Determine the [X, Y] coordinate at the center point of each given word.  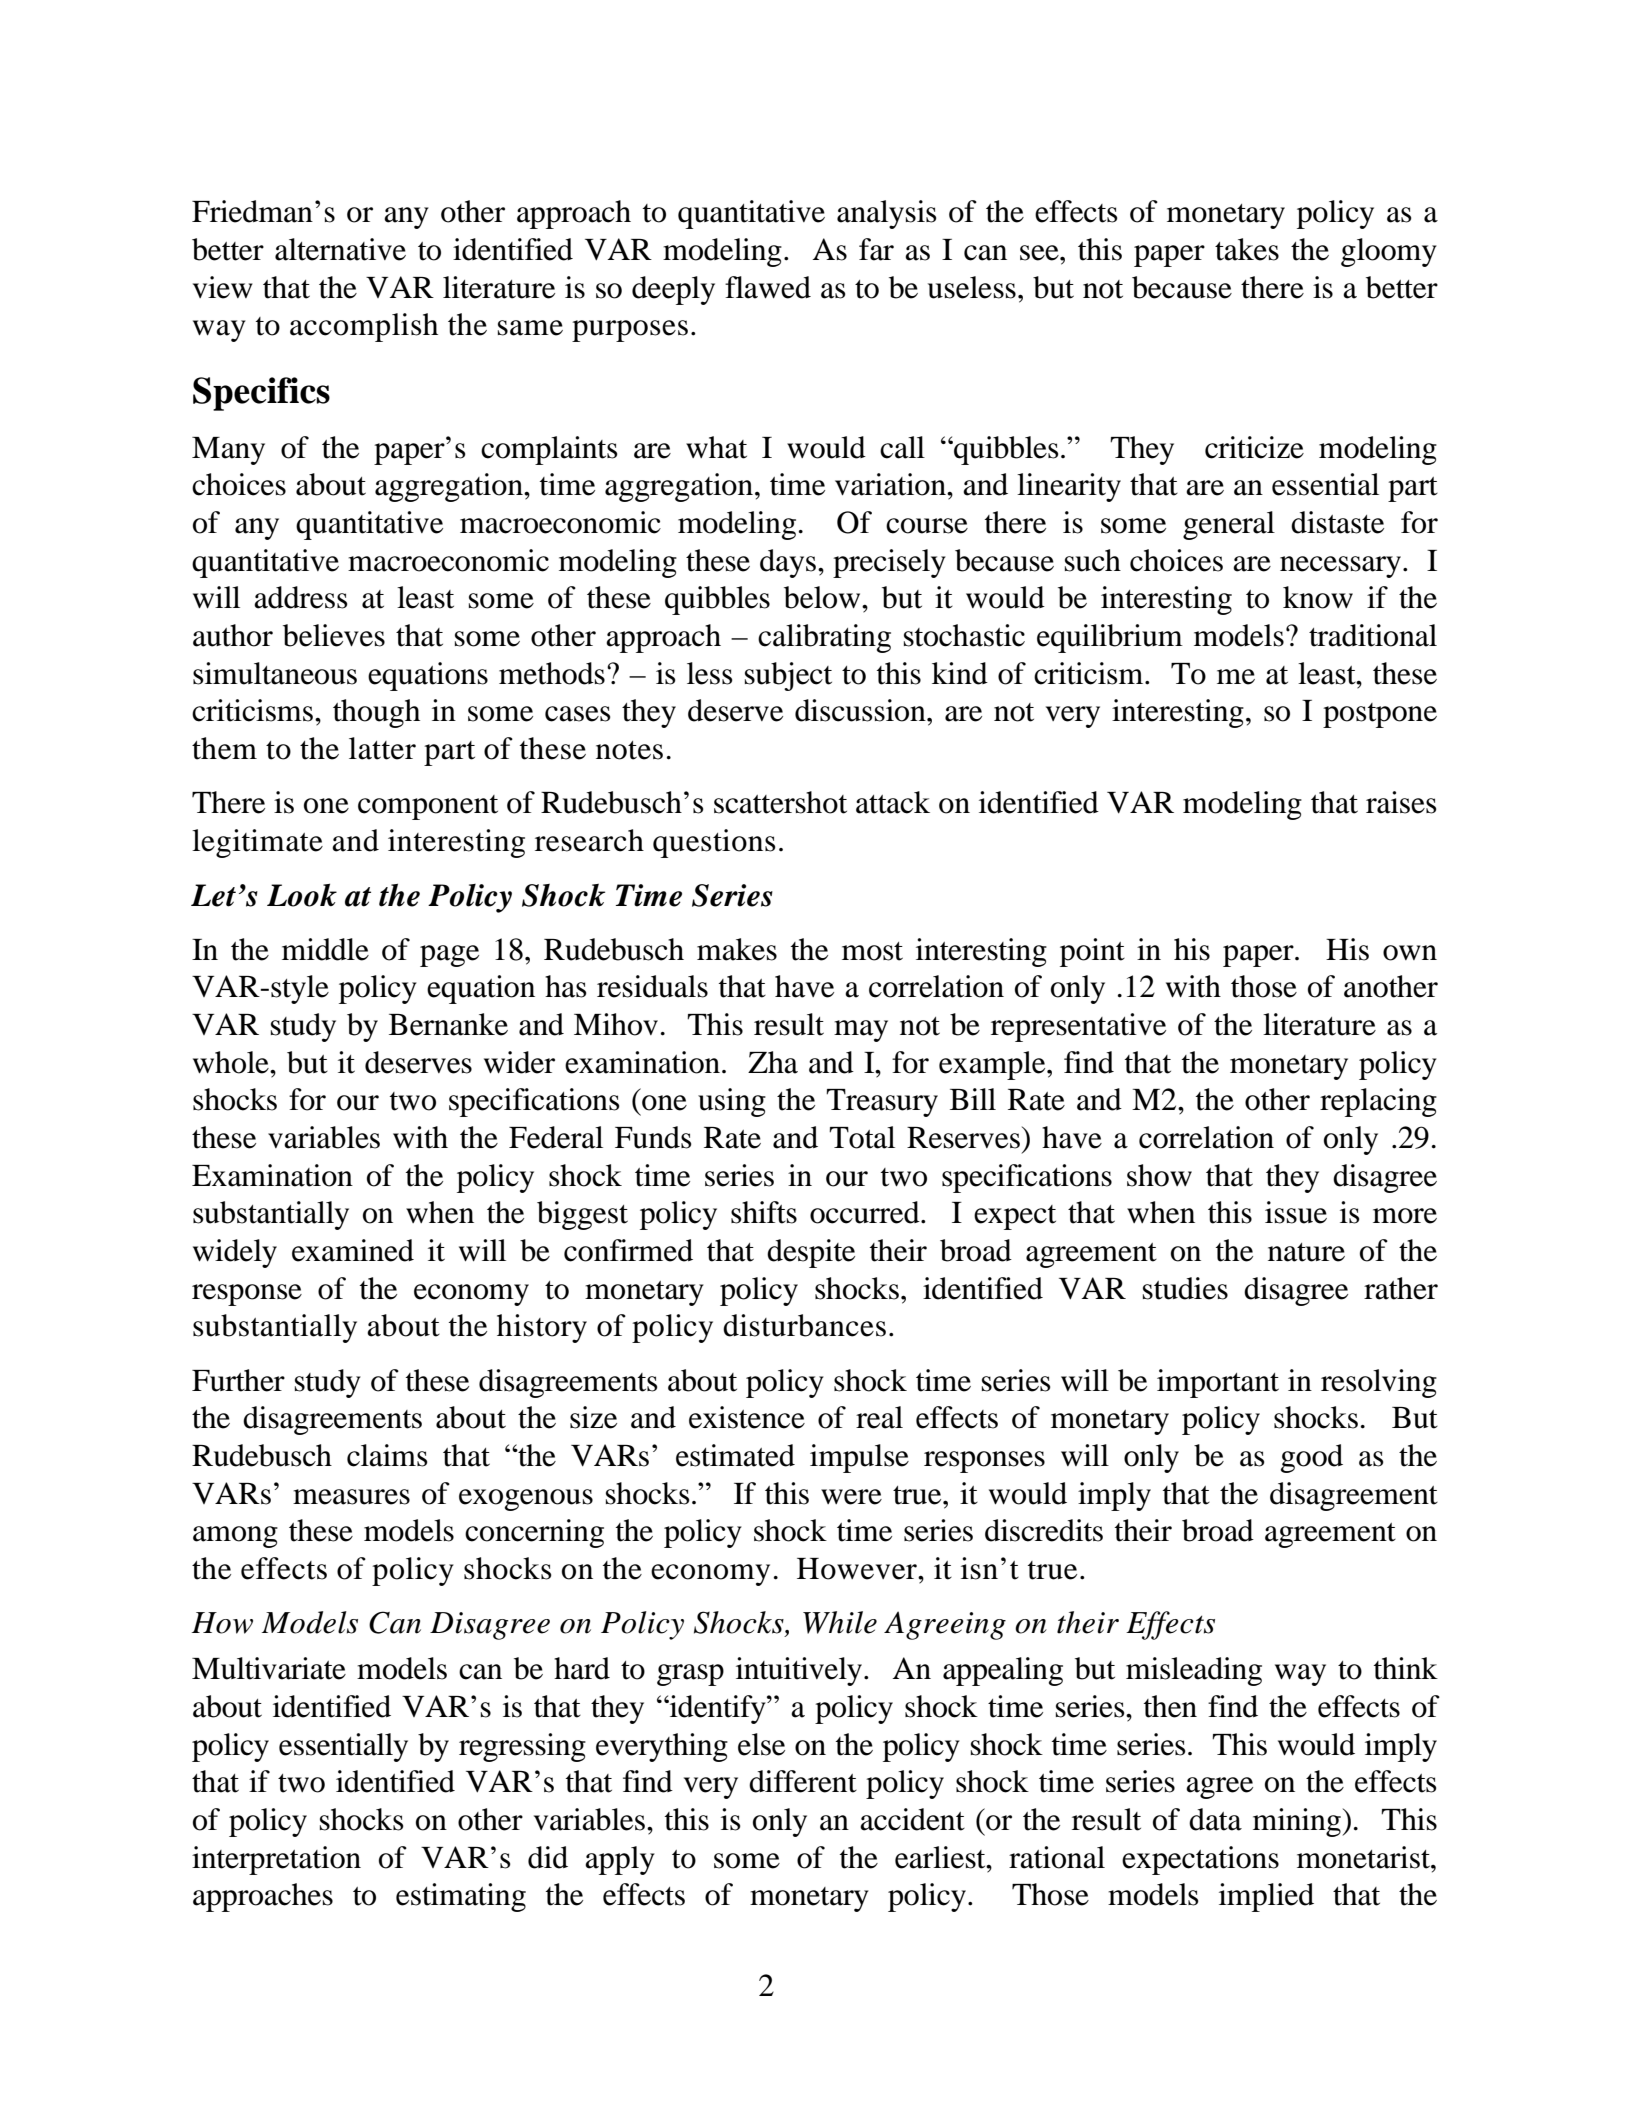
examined [353, 1250]
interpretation [276, 1860]
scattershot [780, 802]
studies [1185, 1288]
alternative [340, 249]
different [803, 1781]
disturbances [804, 1325]
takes [1247, 249]
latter [382, 748]
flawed [768, 287]
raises [1401, 802]
